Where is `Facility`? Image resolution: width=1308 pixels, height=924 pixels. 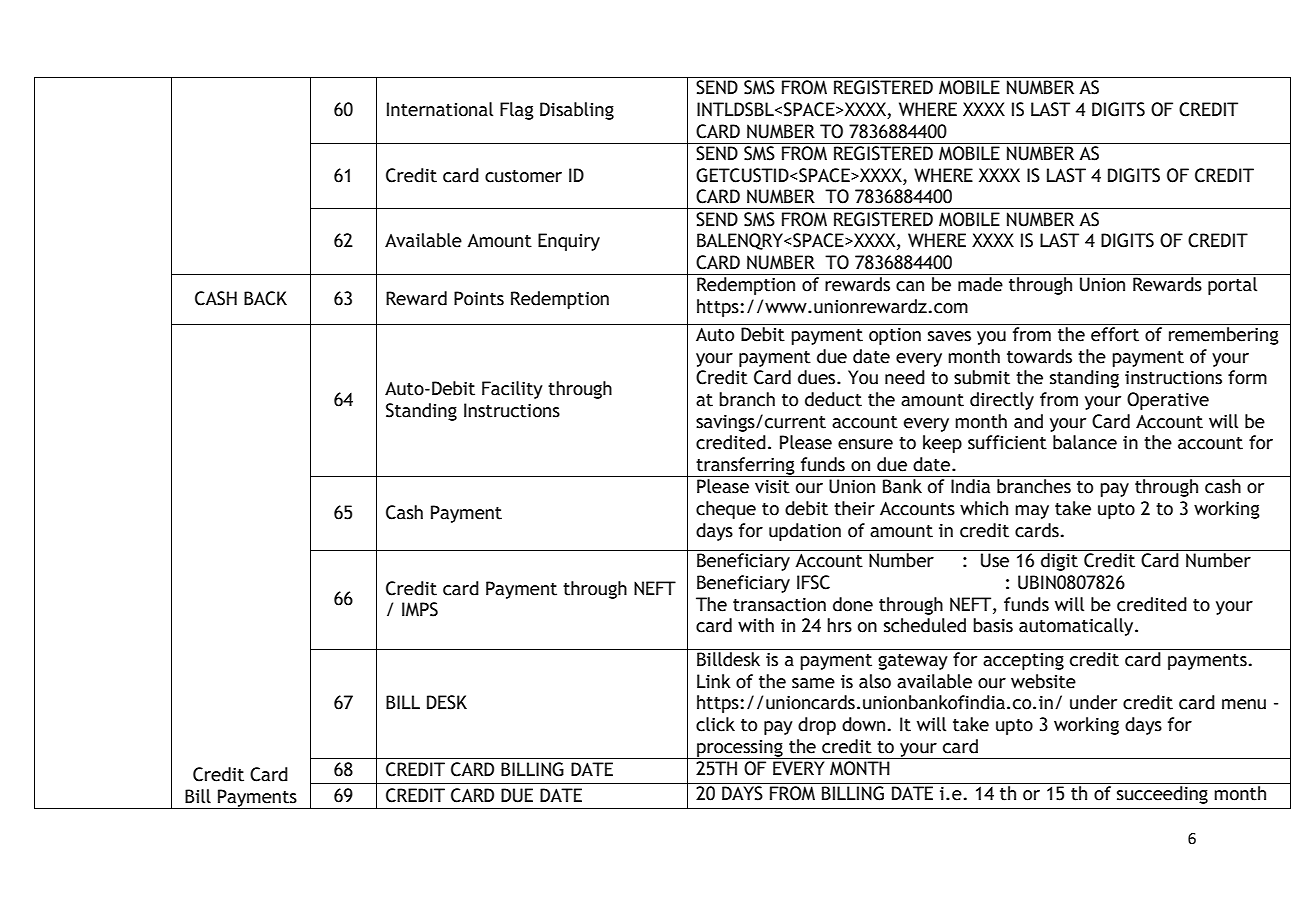
Facility is located at coordinates (512, 390).
